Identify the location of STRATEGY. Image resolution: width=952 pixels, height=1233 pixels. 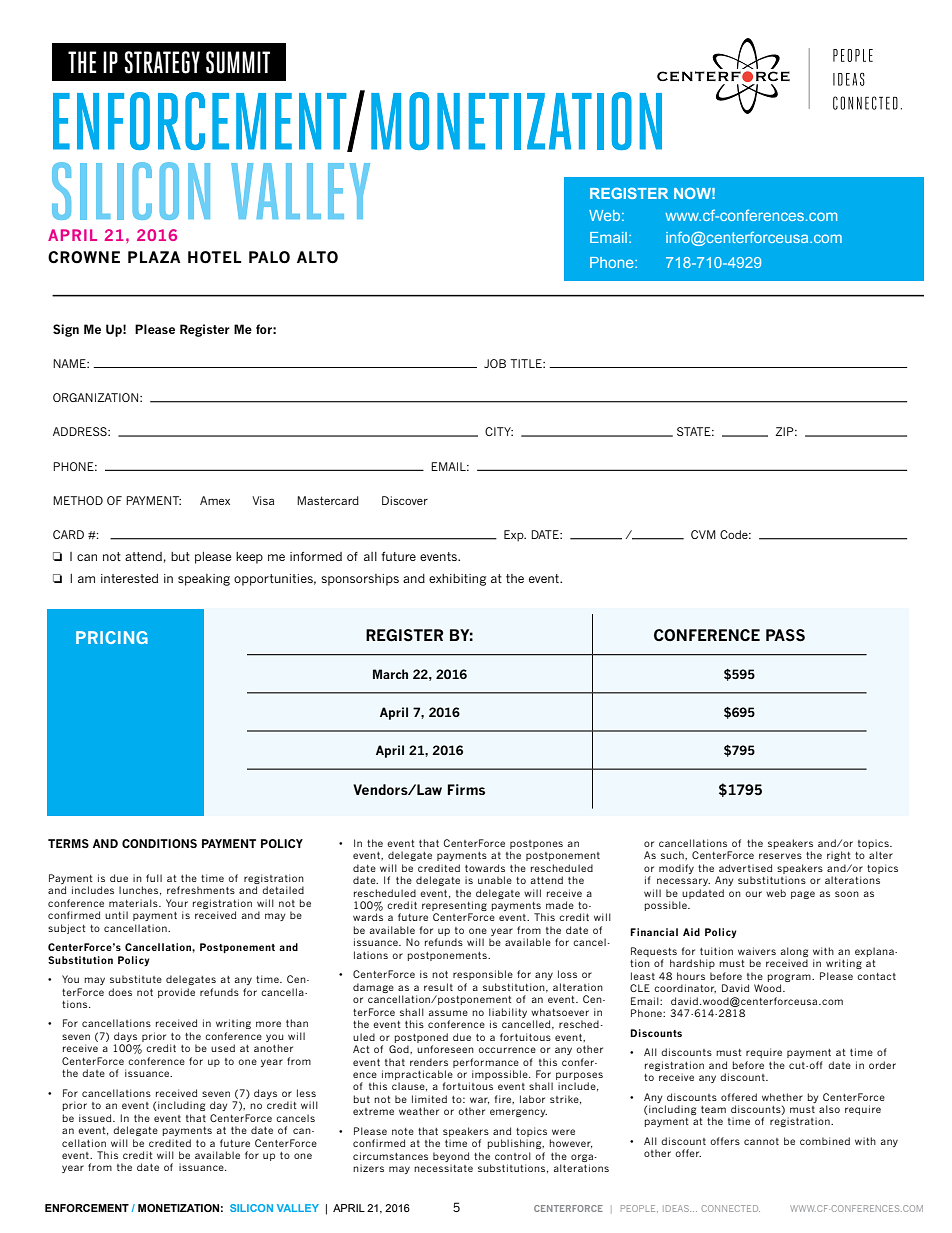
(162, 62).
